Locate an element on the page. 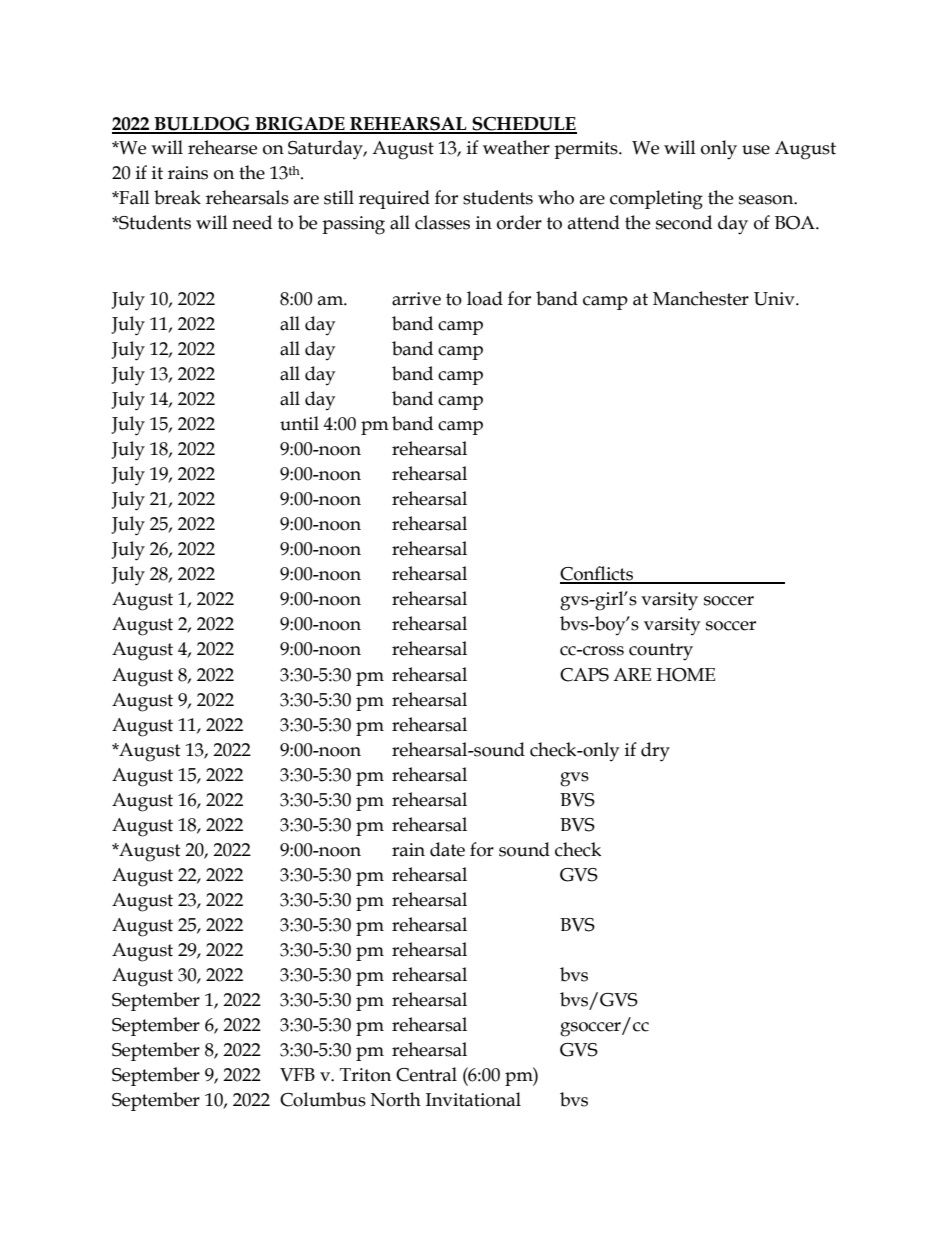 The image size is (952, 1233). CAPS is located at coordinates (584, 675).
